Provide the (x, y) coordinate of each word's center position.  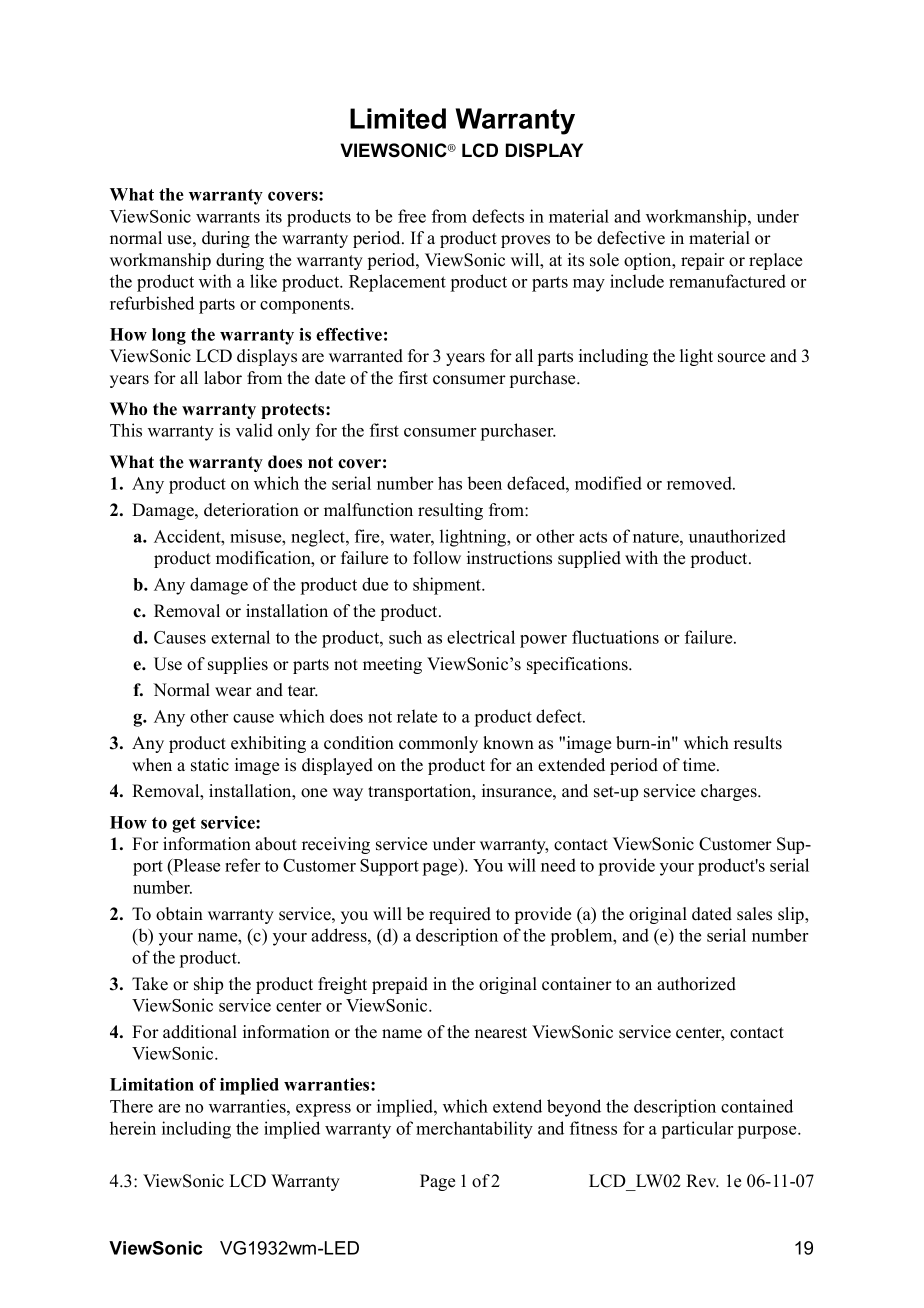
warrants (228, 217)
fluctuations (615, 637)
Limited (398, 118)
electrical (481, 637)
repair (703, 261)
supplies (238, 665)
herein (133, 1128)
